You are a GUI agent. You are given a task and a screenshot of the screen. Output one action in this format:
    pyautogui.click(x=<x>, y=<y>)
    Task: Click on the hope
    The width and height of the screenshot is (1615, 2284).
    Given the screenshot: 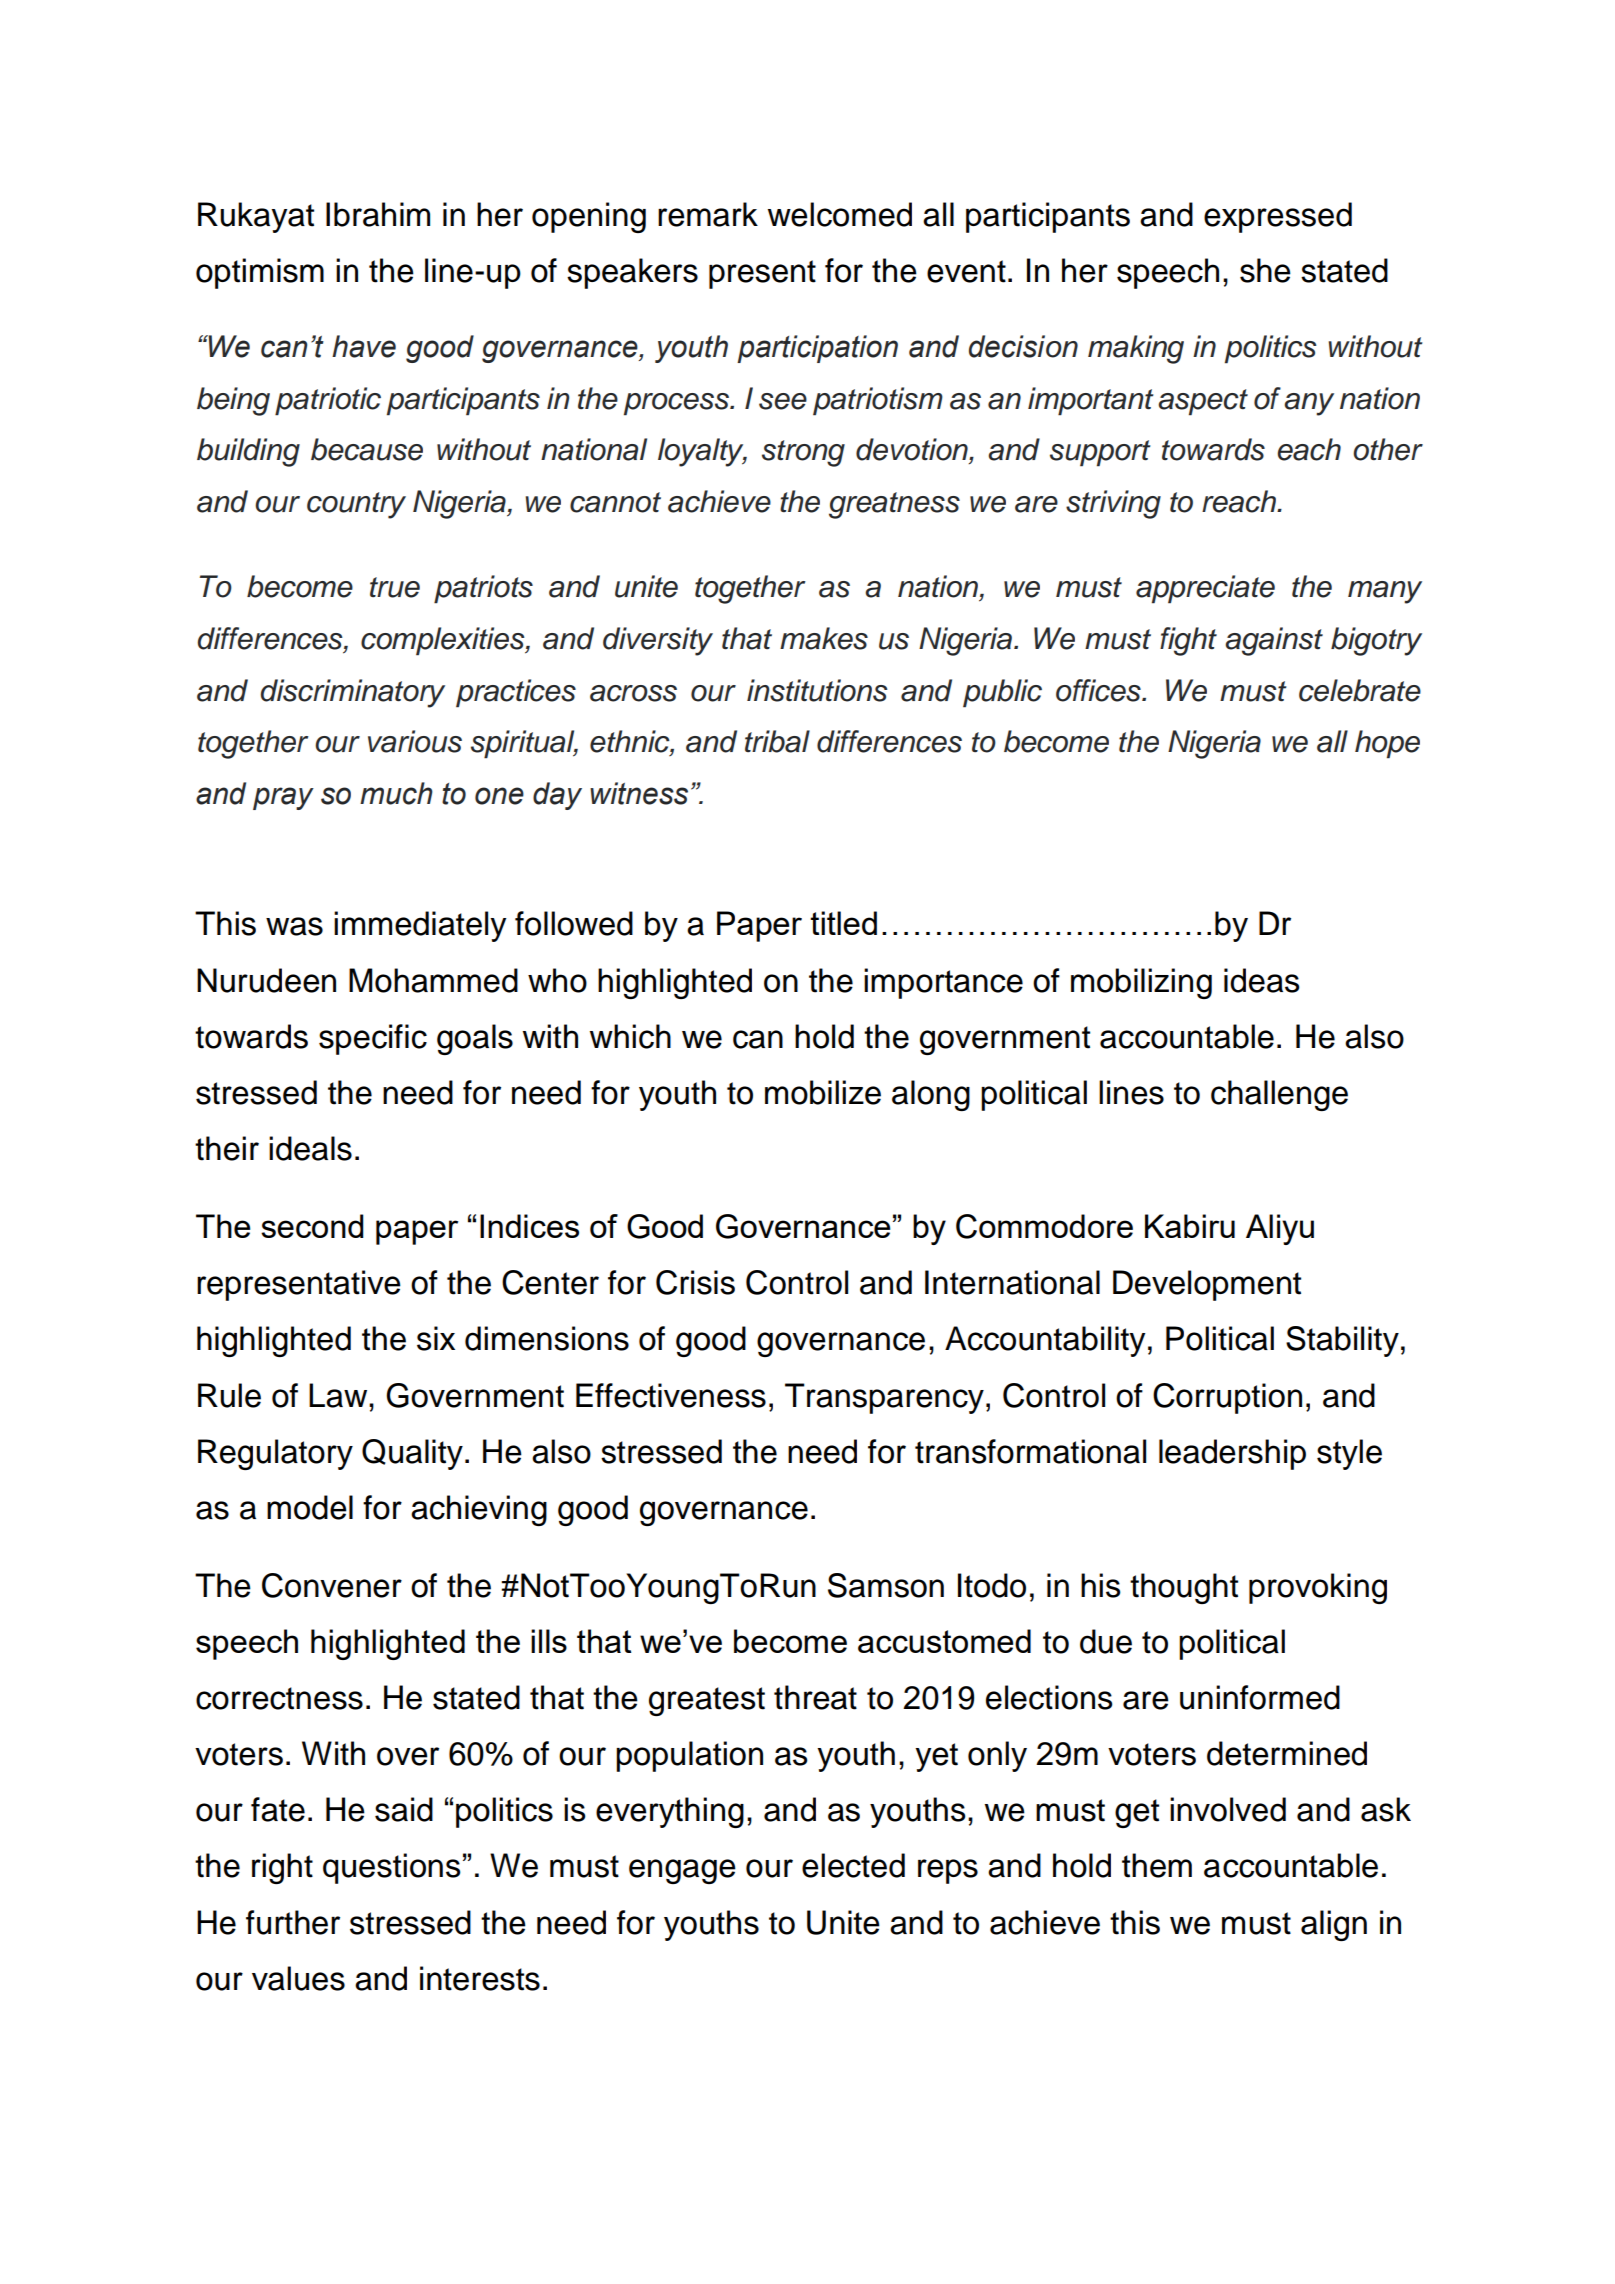 What is the action you would take?
    pyautogui.click(x=1387, y=744)
